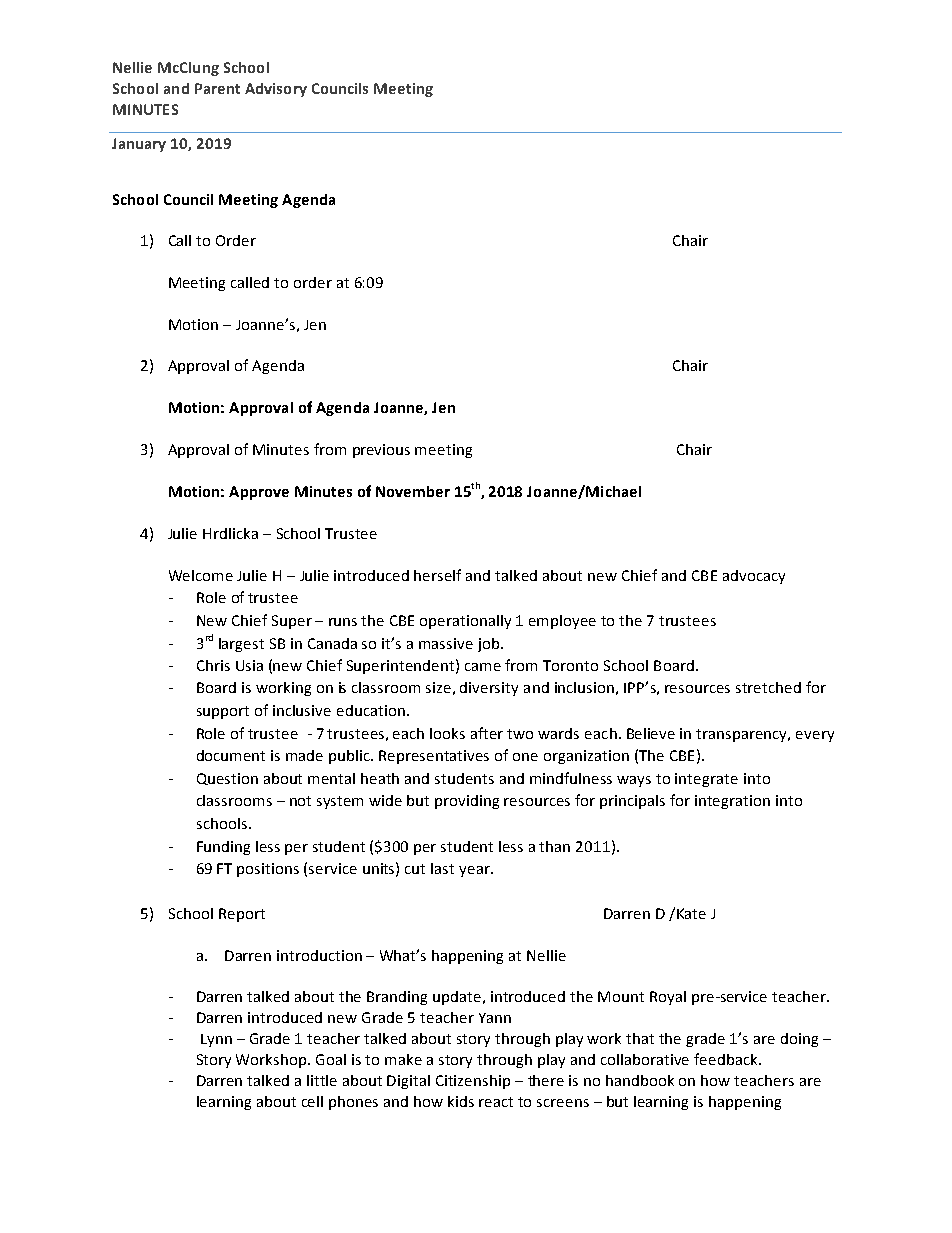 The width and height of the page is (952, 1233). What do you see at coordinates (276, 90) in the page?
I see `Advisory` at bounding box center [276, 90].
